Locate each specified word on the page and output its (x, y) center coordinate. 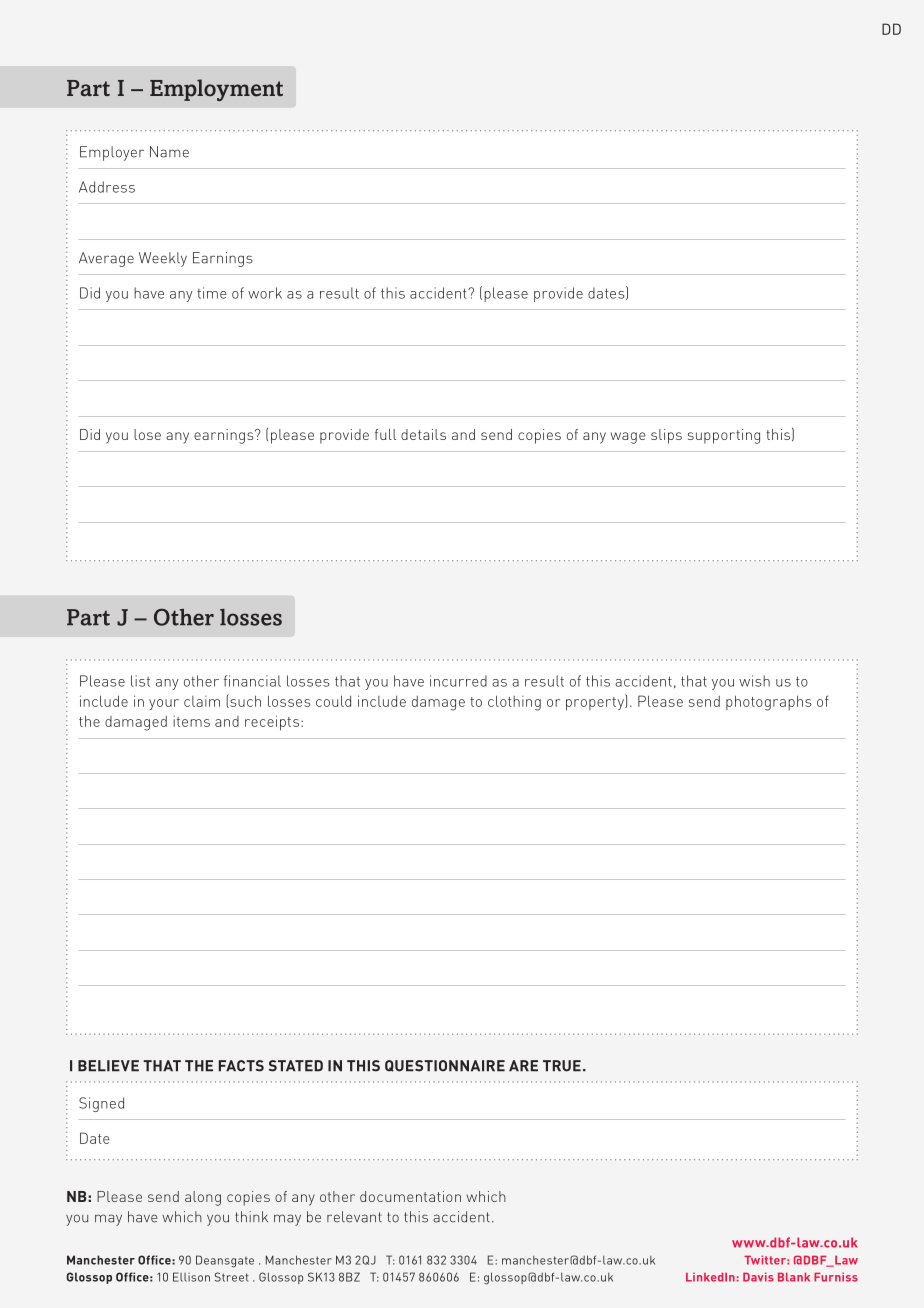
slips (666, 436)
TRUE (562, 1066)
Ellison (191, 1277)
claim (202, 701)
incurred (458, 681)
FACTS (241, 1066)
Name (169, 152)
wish (754, 681)
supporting (724, 436)
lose (147, 434)
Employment (216, 90)
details (423, 434)
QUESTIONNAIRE (445, 1066)
